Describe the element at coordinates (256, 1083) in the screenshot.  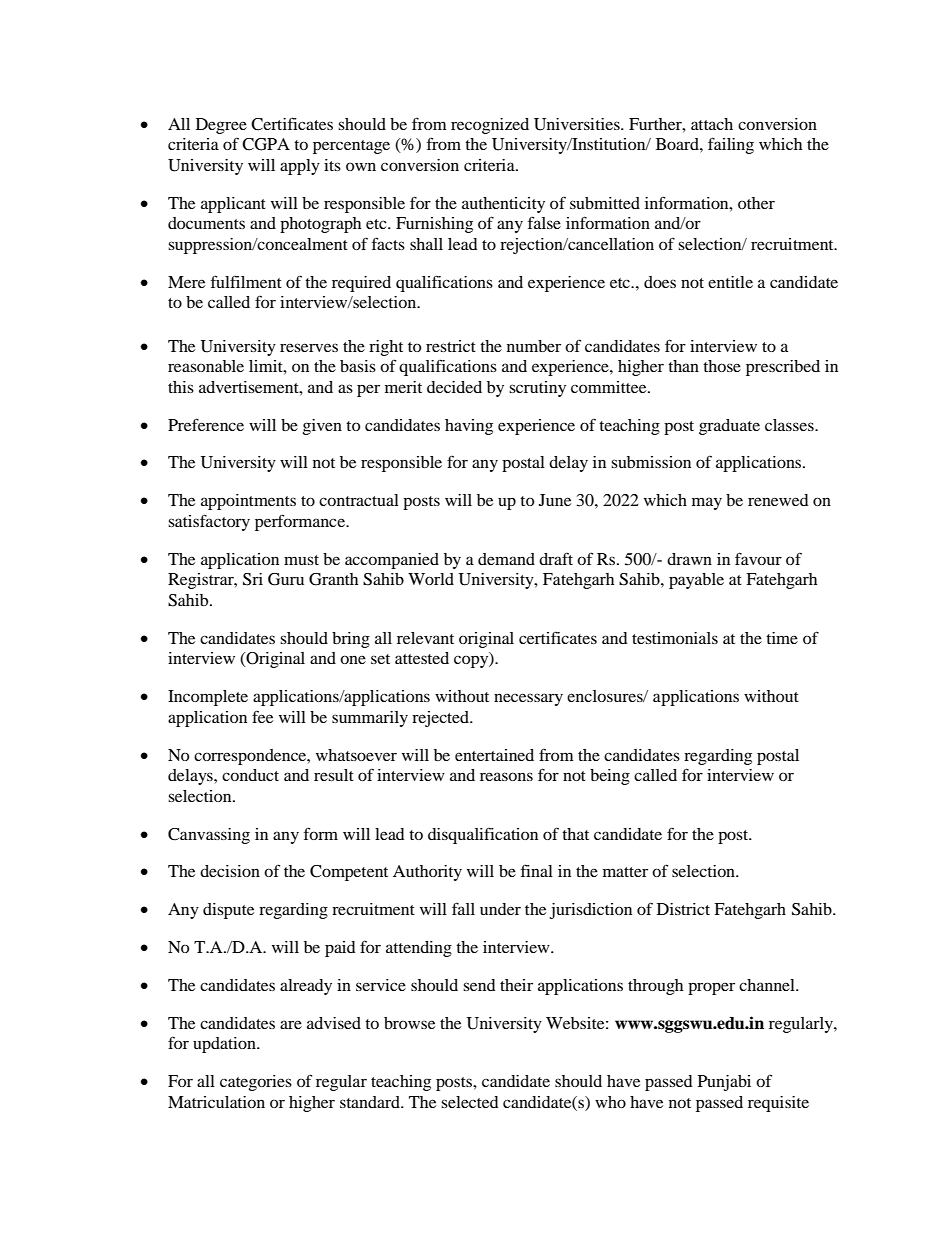
I see `categories` at that location.
